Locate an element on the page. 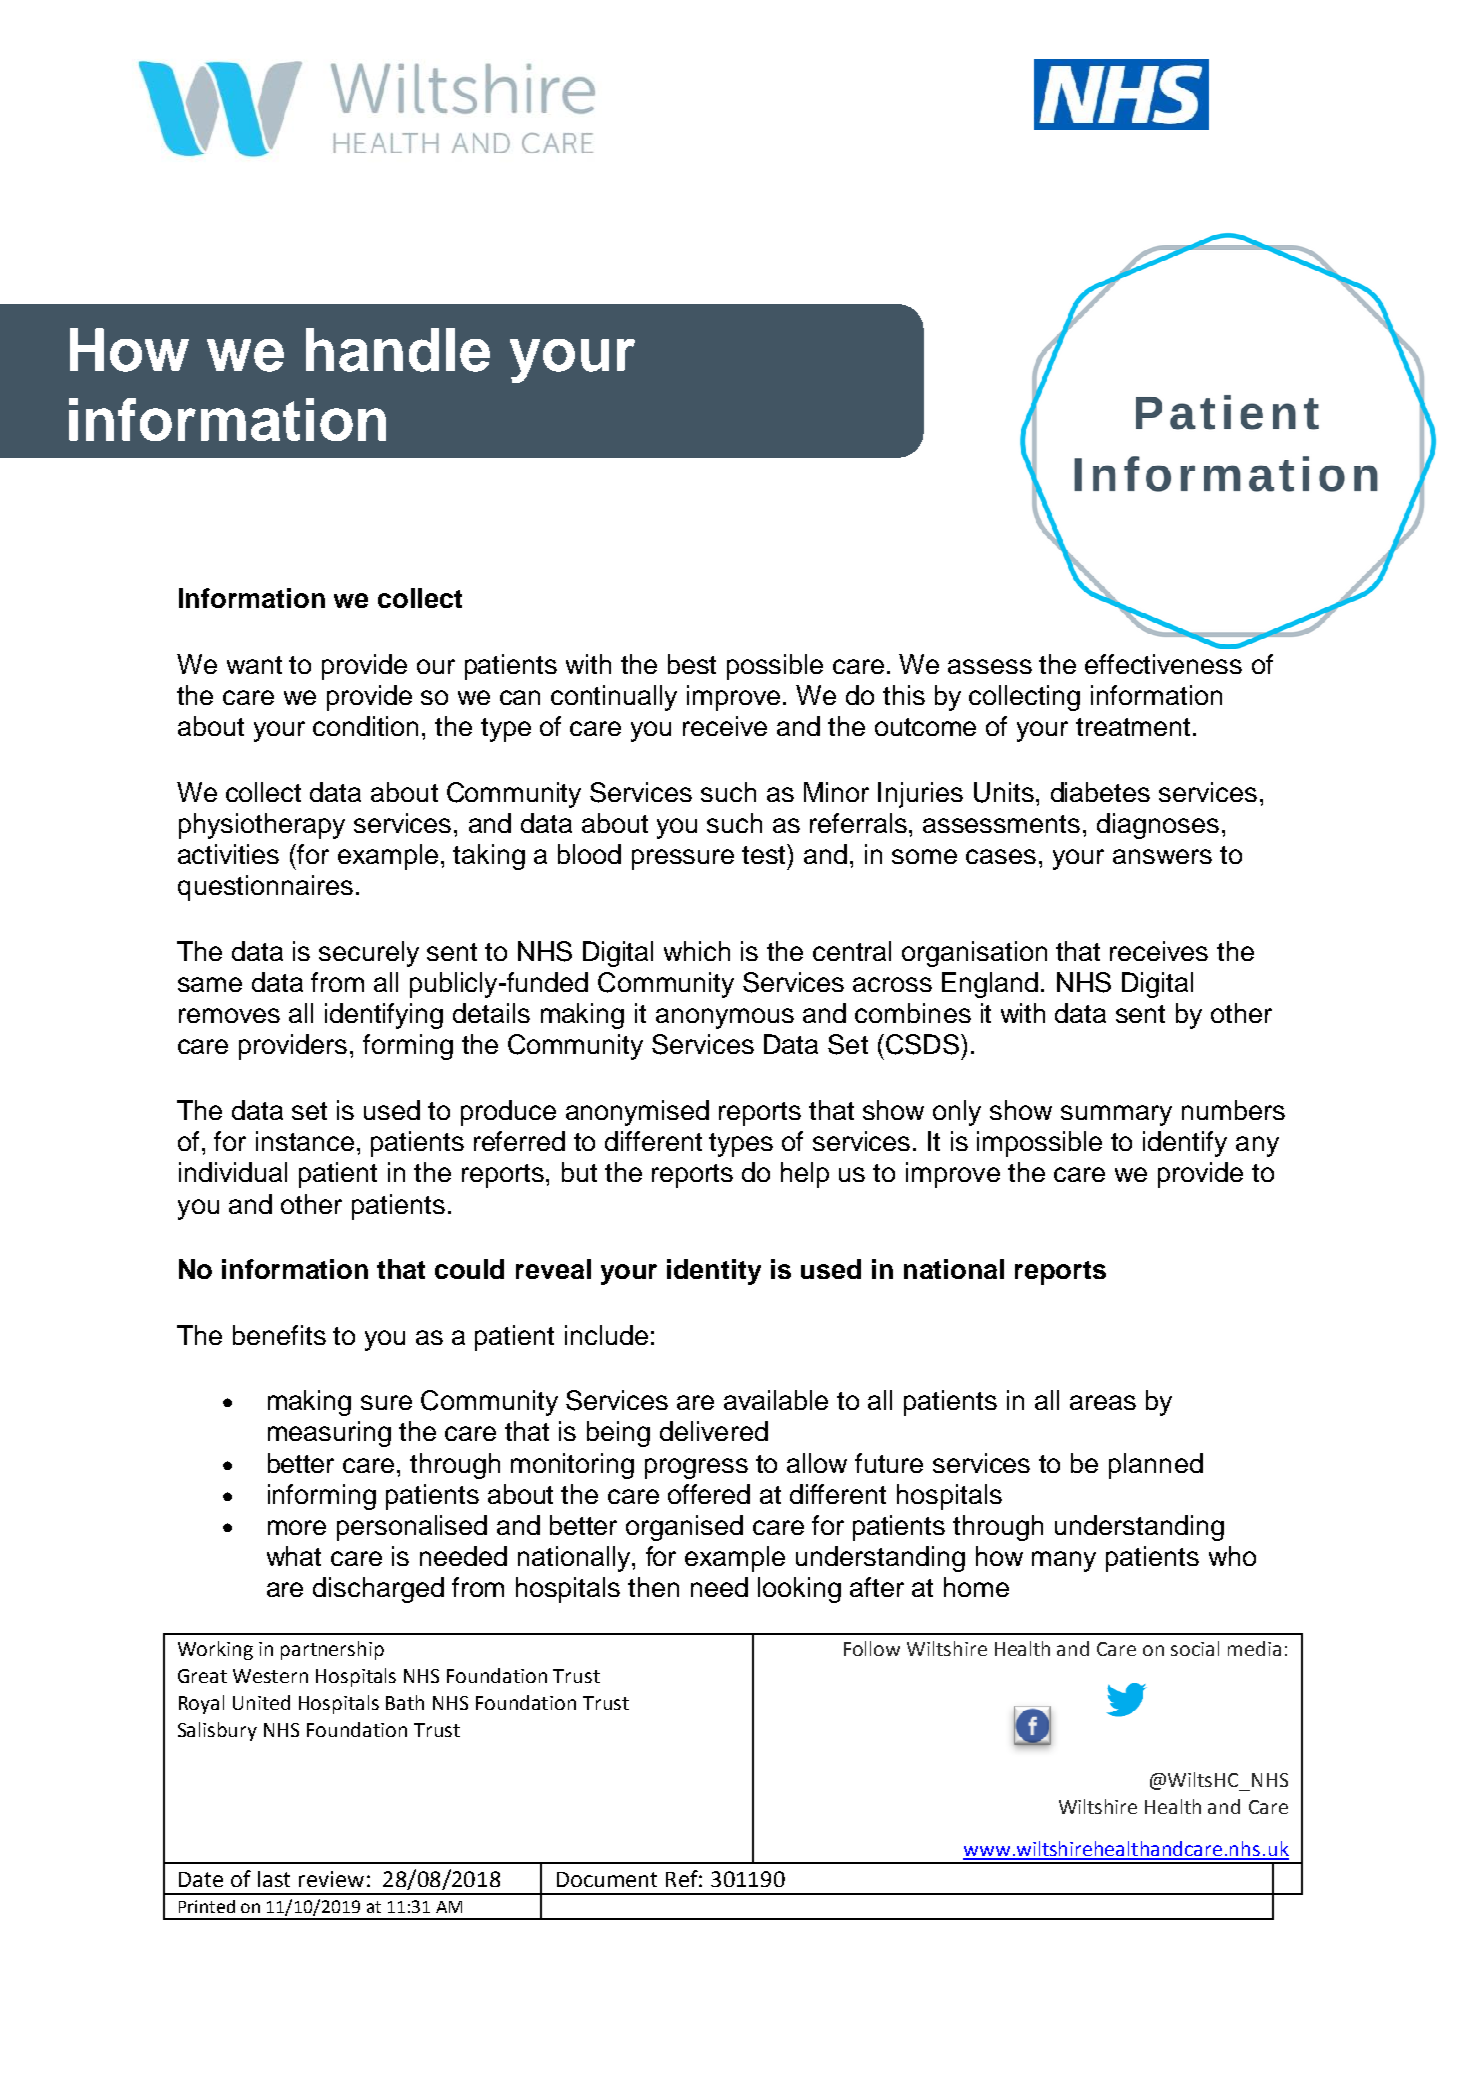 The image size is (1466, 2073). condition is located at coordinates (365, 726).
